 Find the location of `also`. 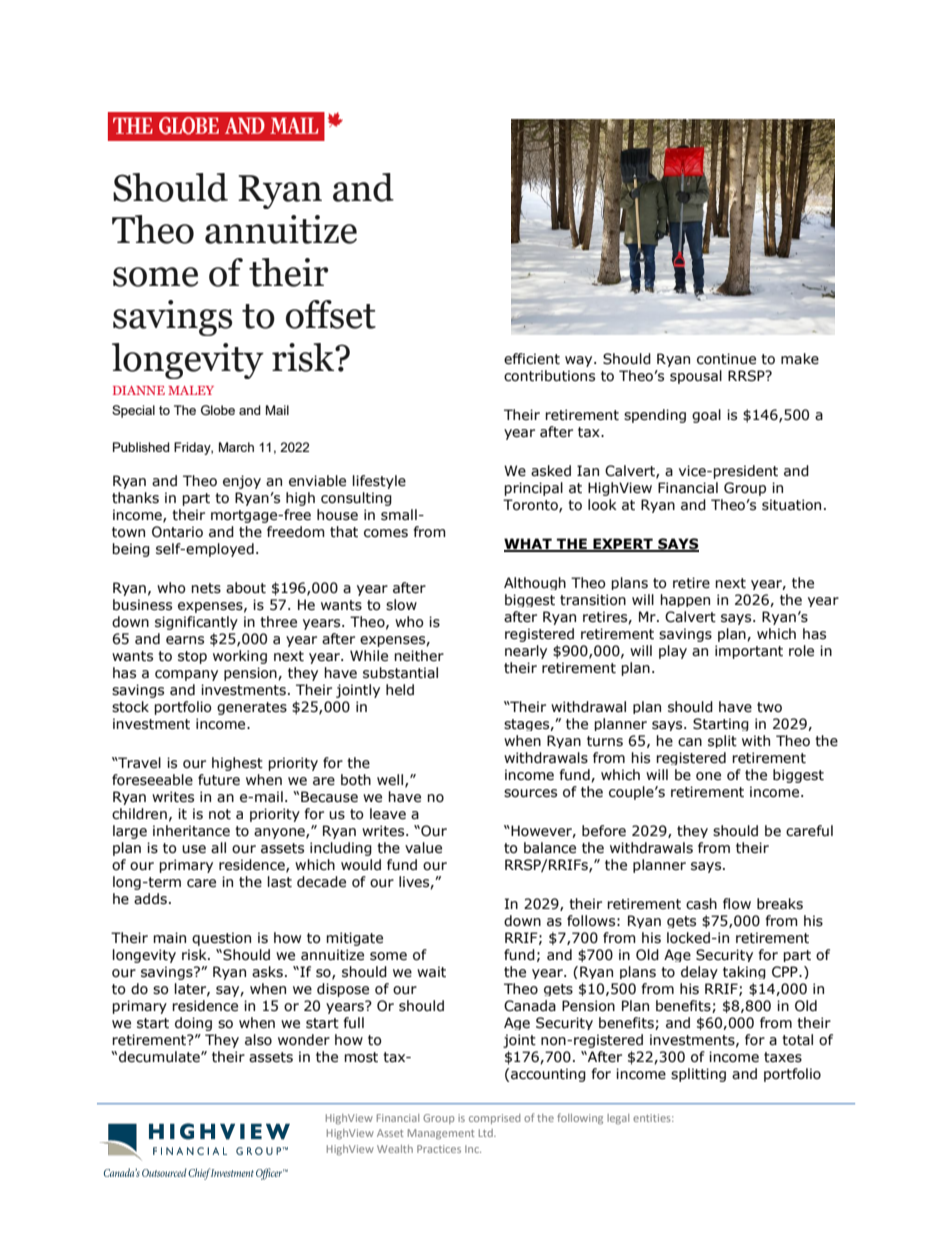

also is located at coordinates (258, 1040).
